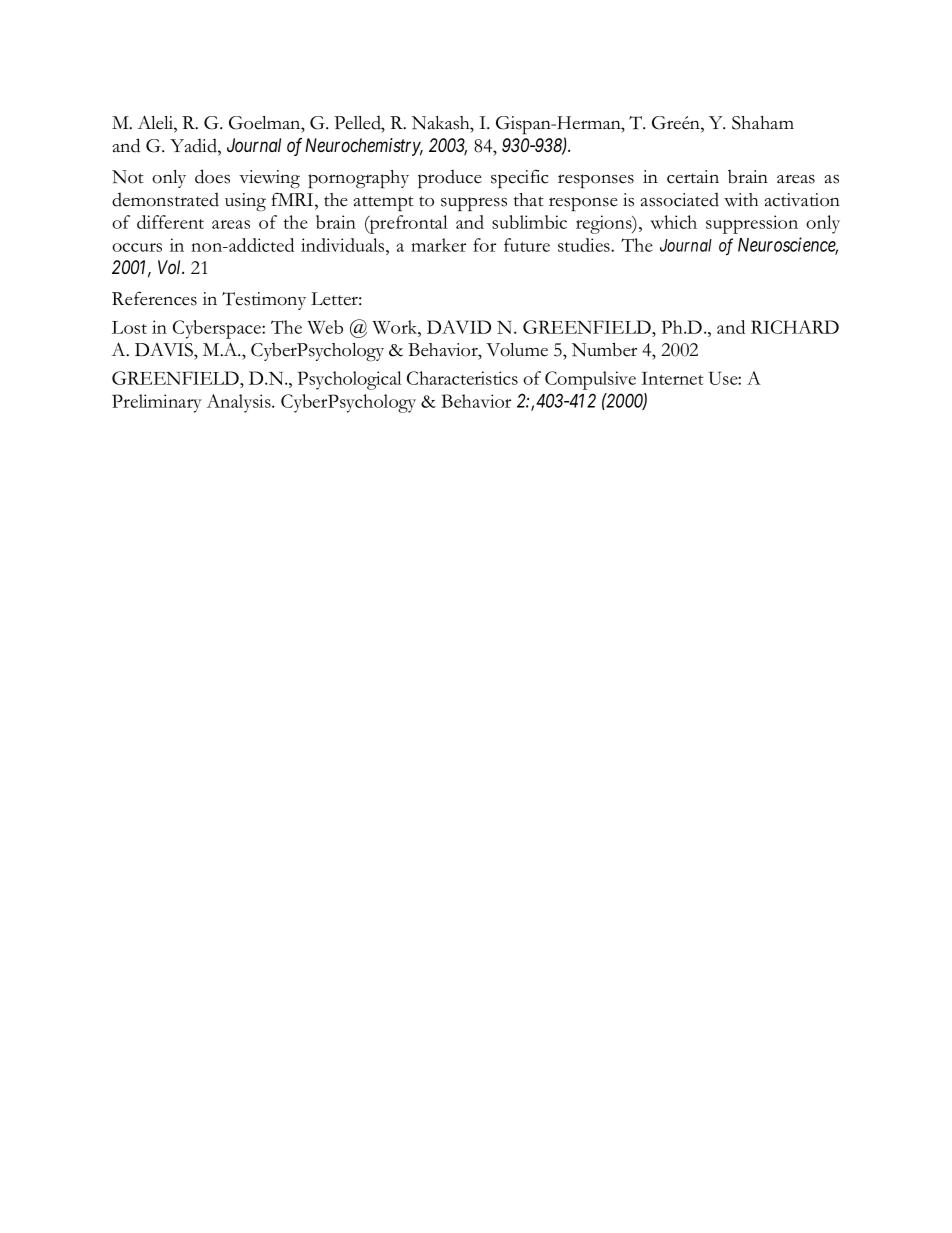  What do you see at coordinates (364, 147) in the screenshot?
I see `Neurochemistry` at bounding box center [364, 147].
